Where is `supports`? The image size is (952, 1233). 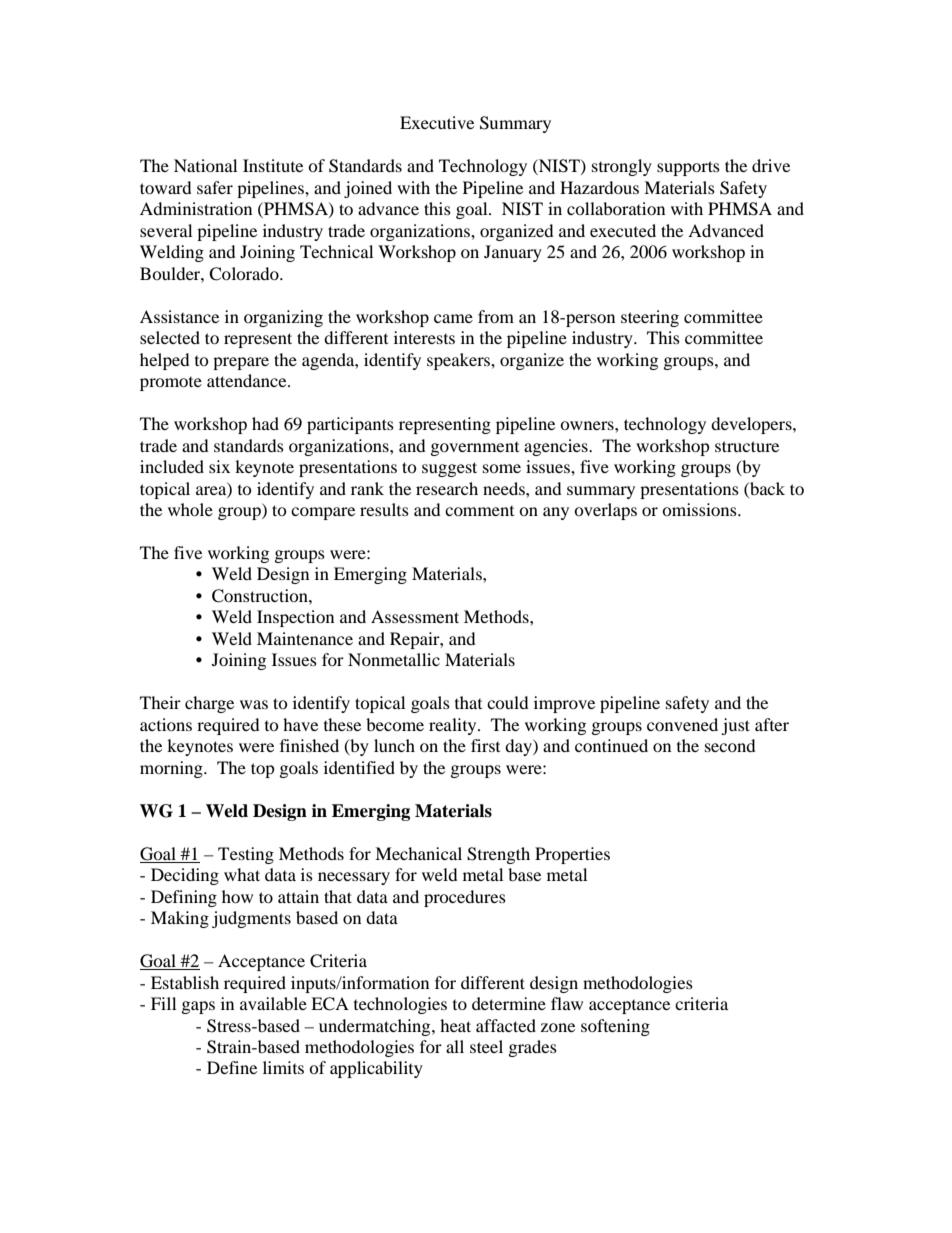 supports is located at coordinates (688, 168).
